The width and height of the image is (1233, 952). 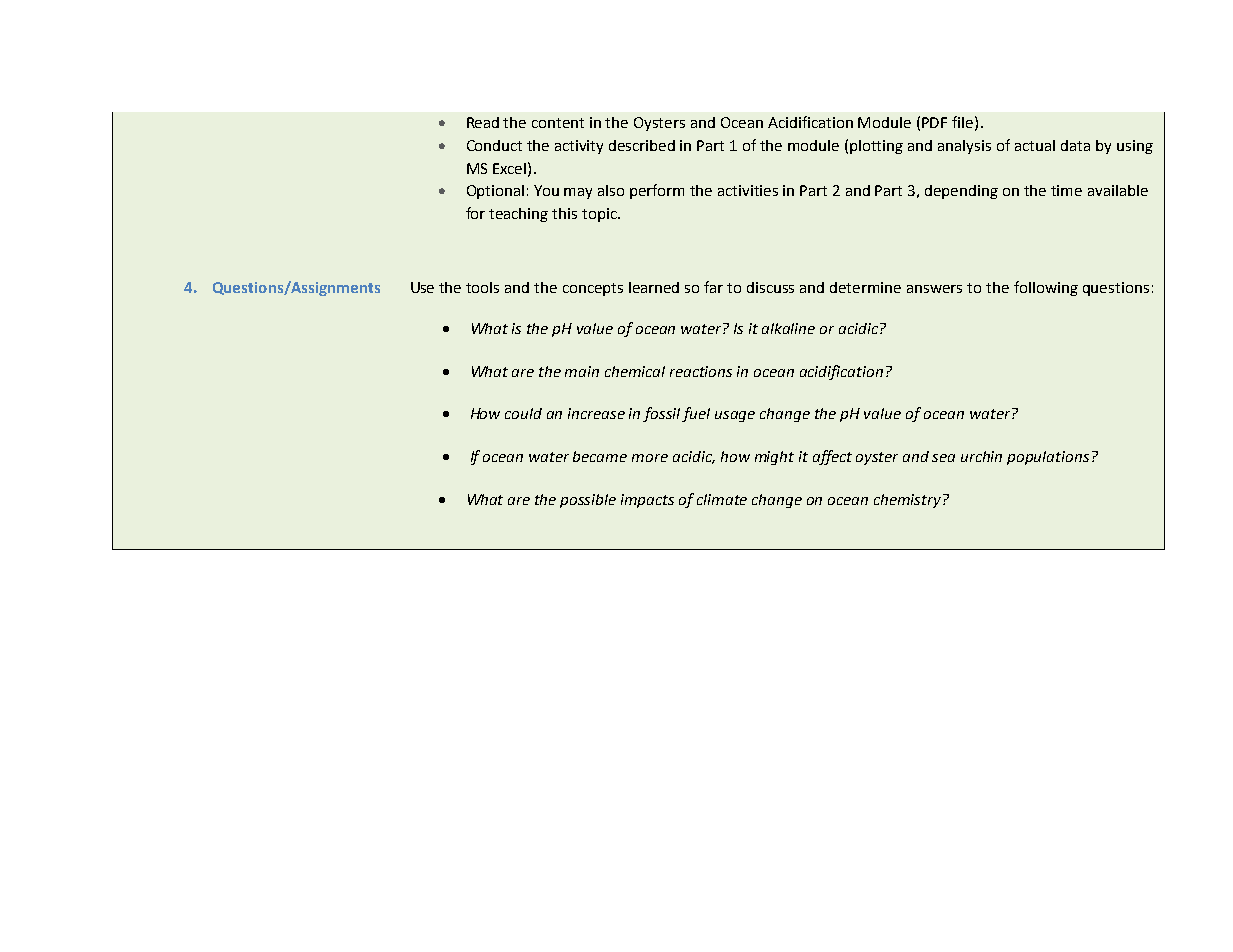 I want to click on plotting, so click(x=876, y=147).
